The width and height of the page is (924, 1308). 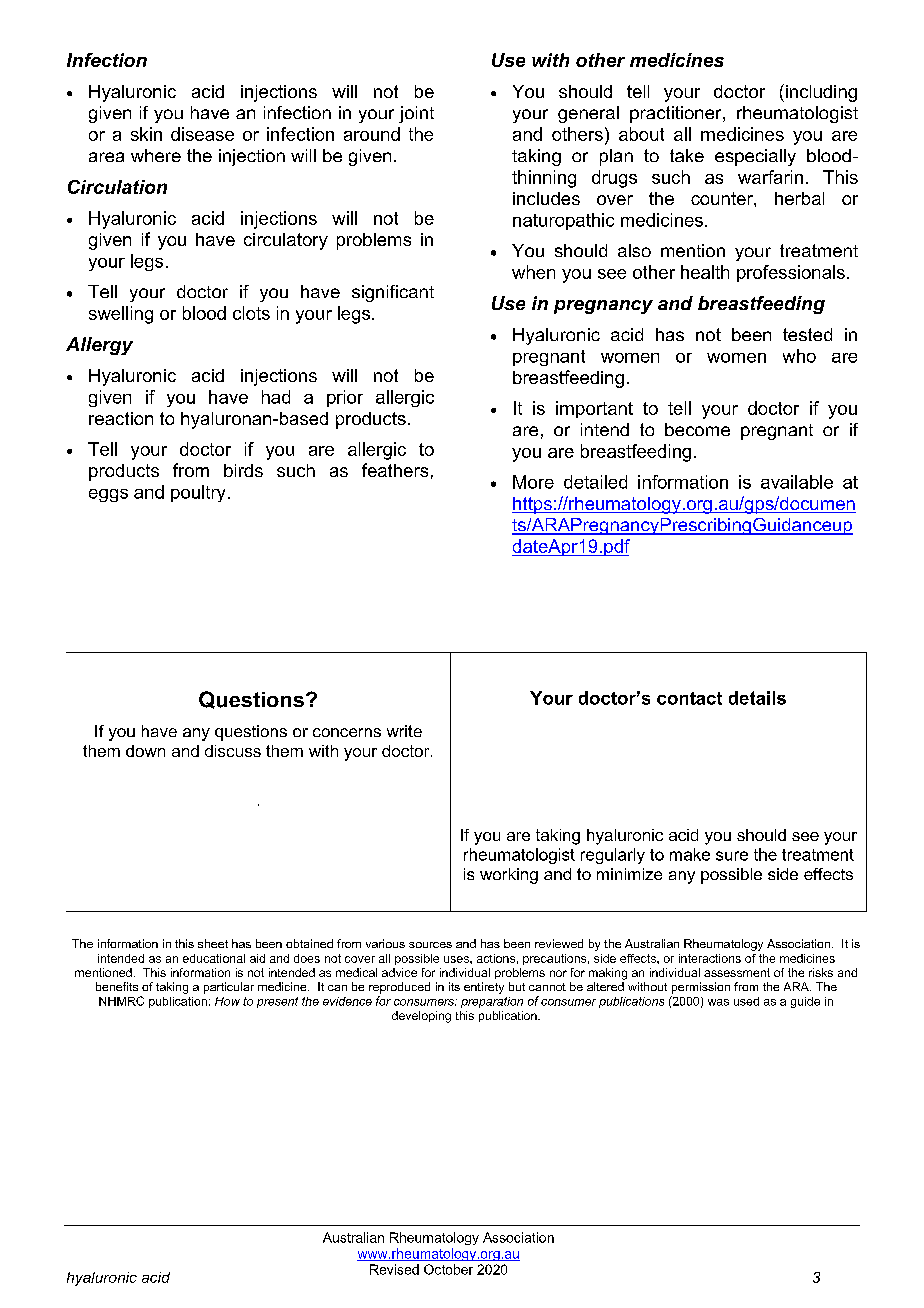 What do you see at coordinates (121, 418) in the page?
I see `reaction` at bounding box center [121, 418].
